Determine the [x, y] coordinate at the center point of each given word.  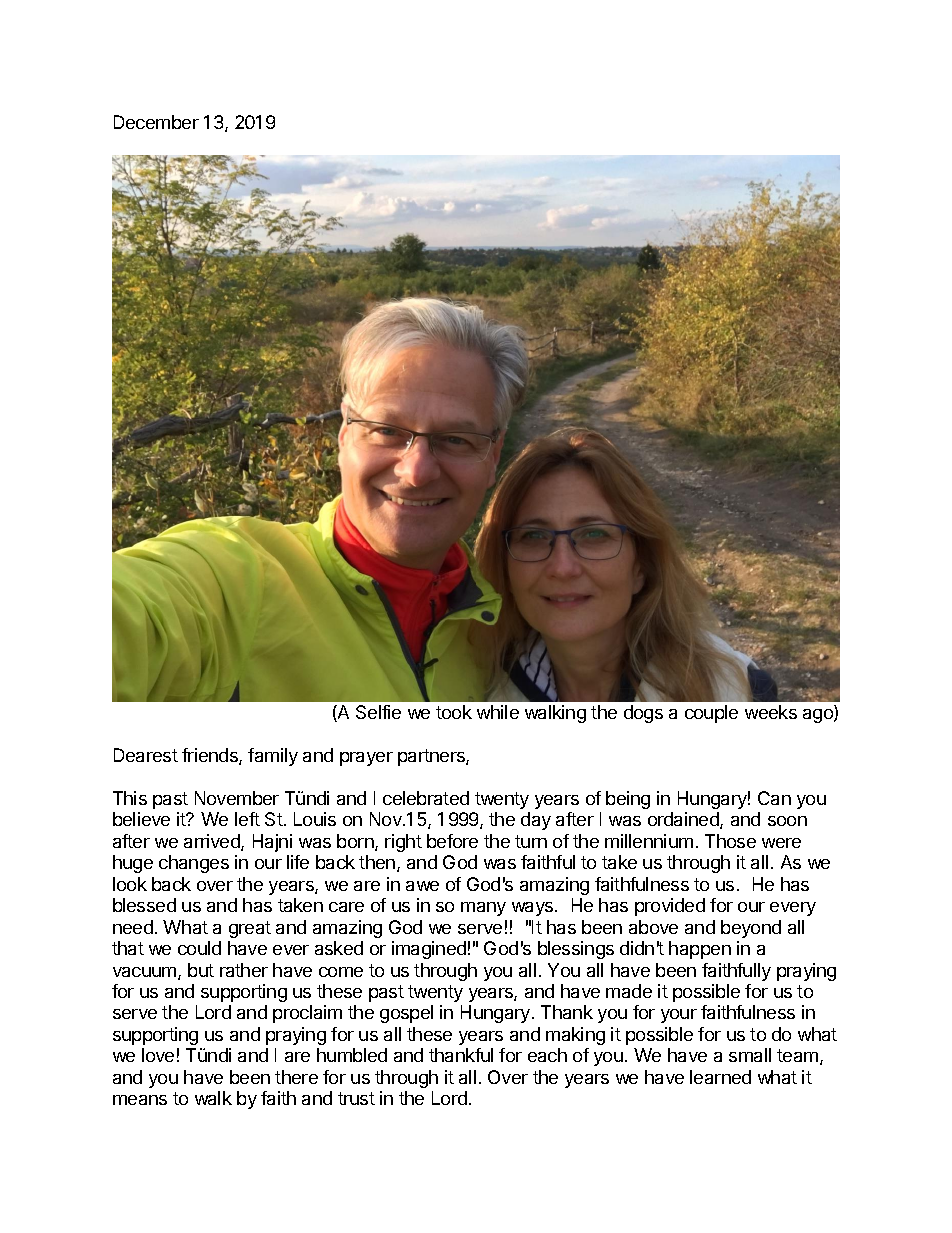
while [498, 712]
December [156, 122]
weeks [771, 712]
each [547, 1055]
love [158, 1055]
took [454, 712]
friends [211, 756]
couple [711, 714]
